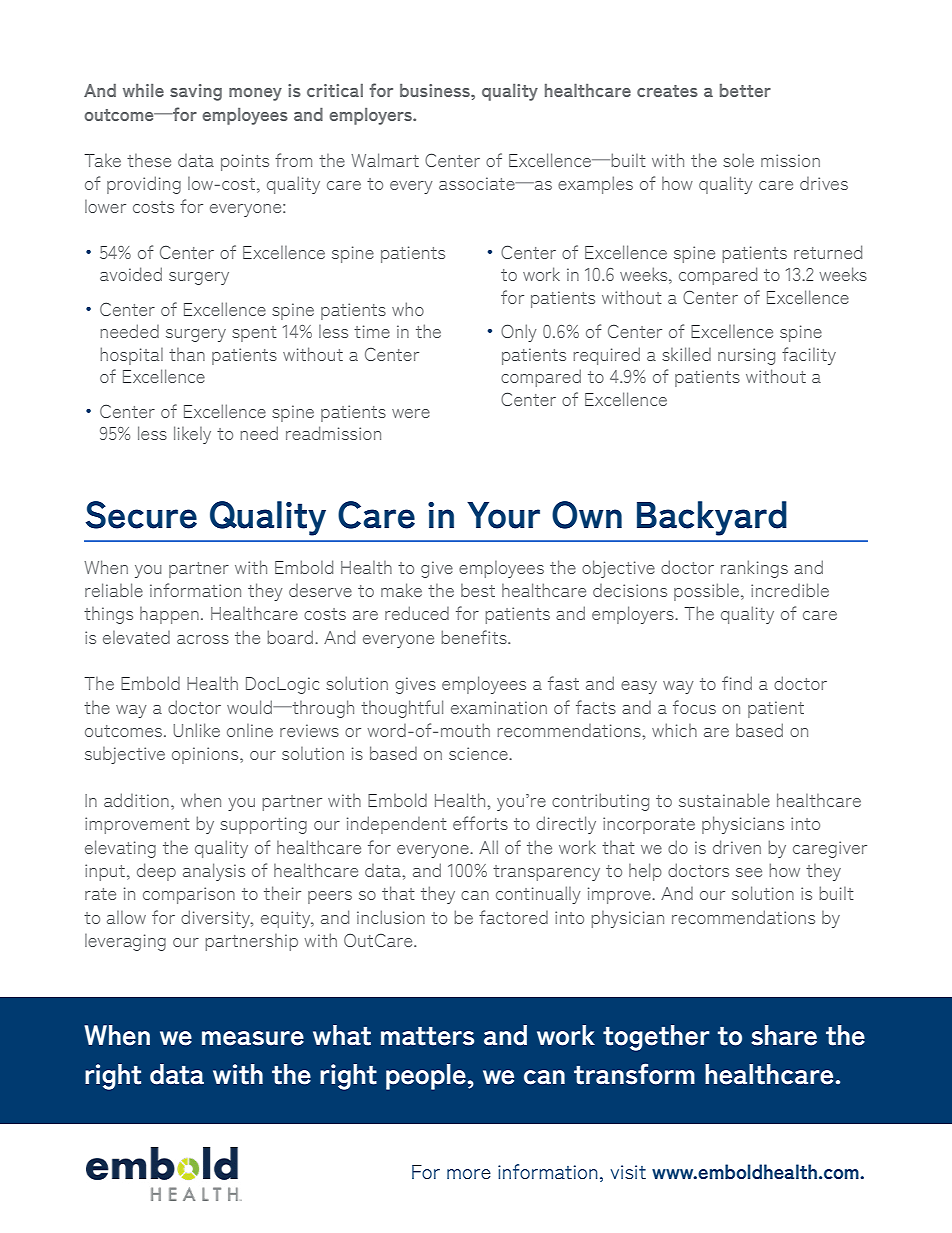 This screenshot has height=1233, width=952. I want to click on possible, so click(706, 592).
